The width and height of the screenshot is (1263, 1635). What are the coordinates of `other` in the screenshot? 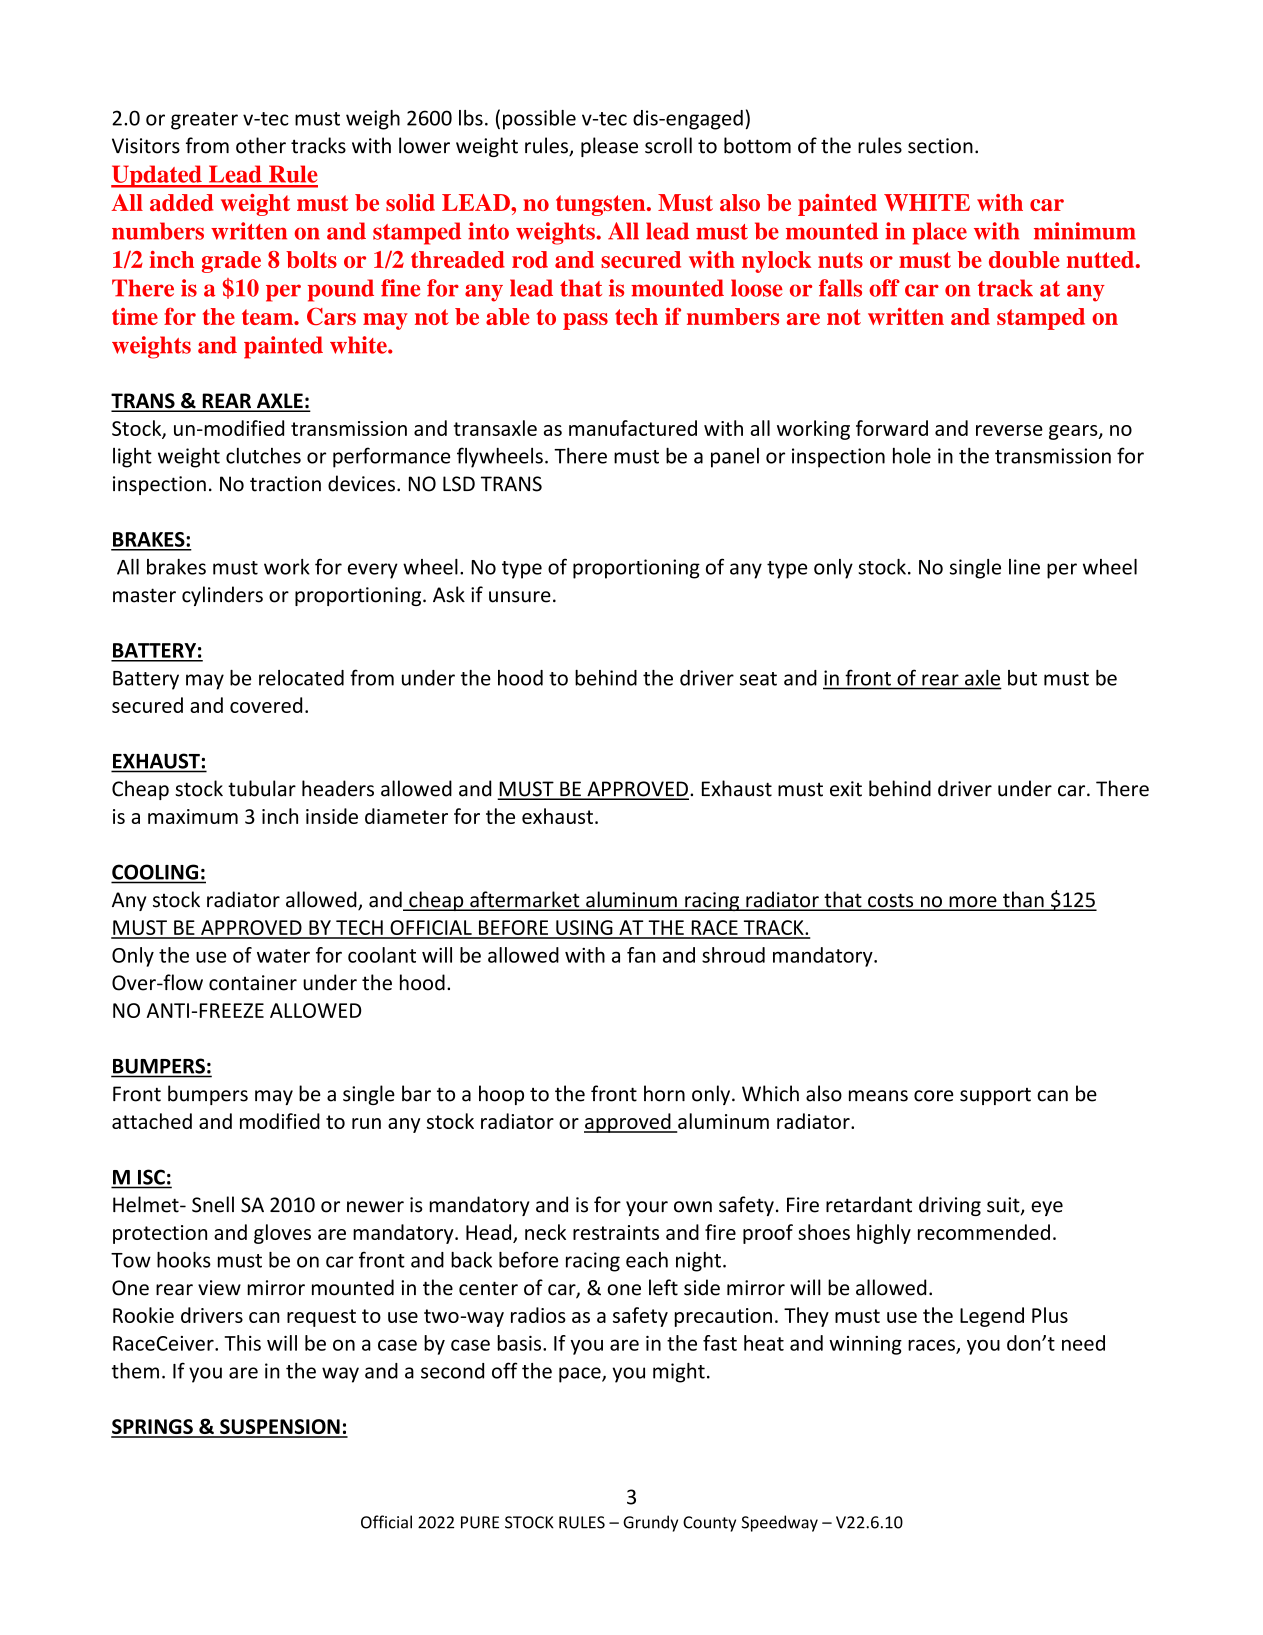 It's located at (261, 145).
